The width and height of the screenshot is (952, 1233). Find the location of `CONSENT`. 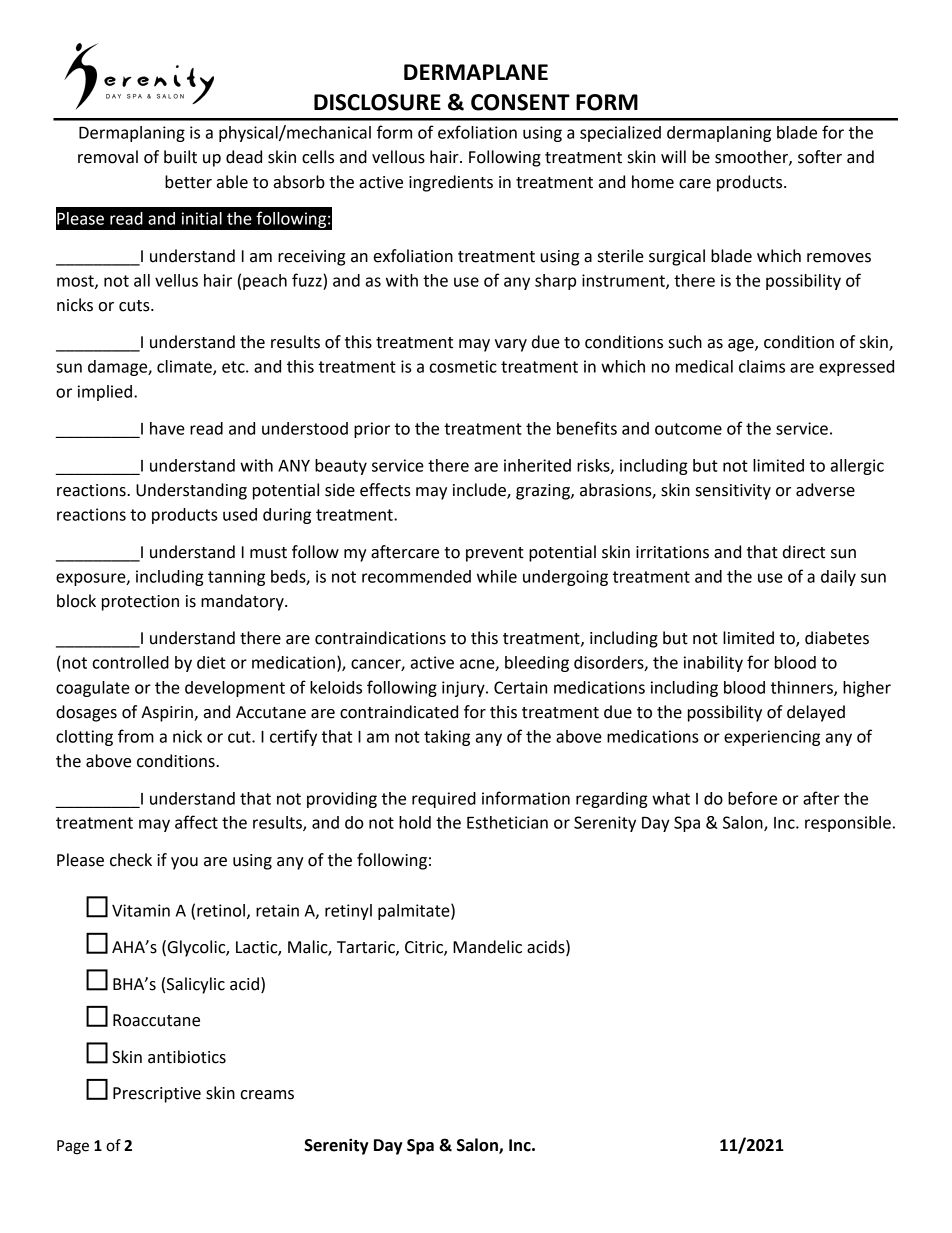

CONSENT is located at coordinates (520, 102).
